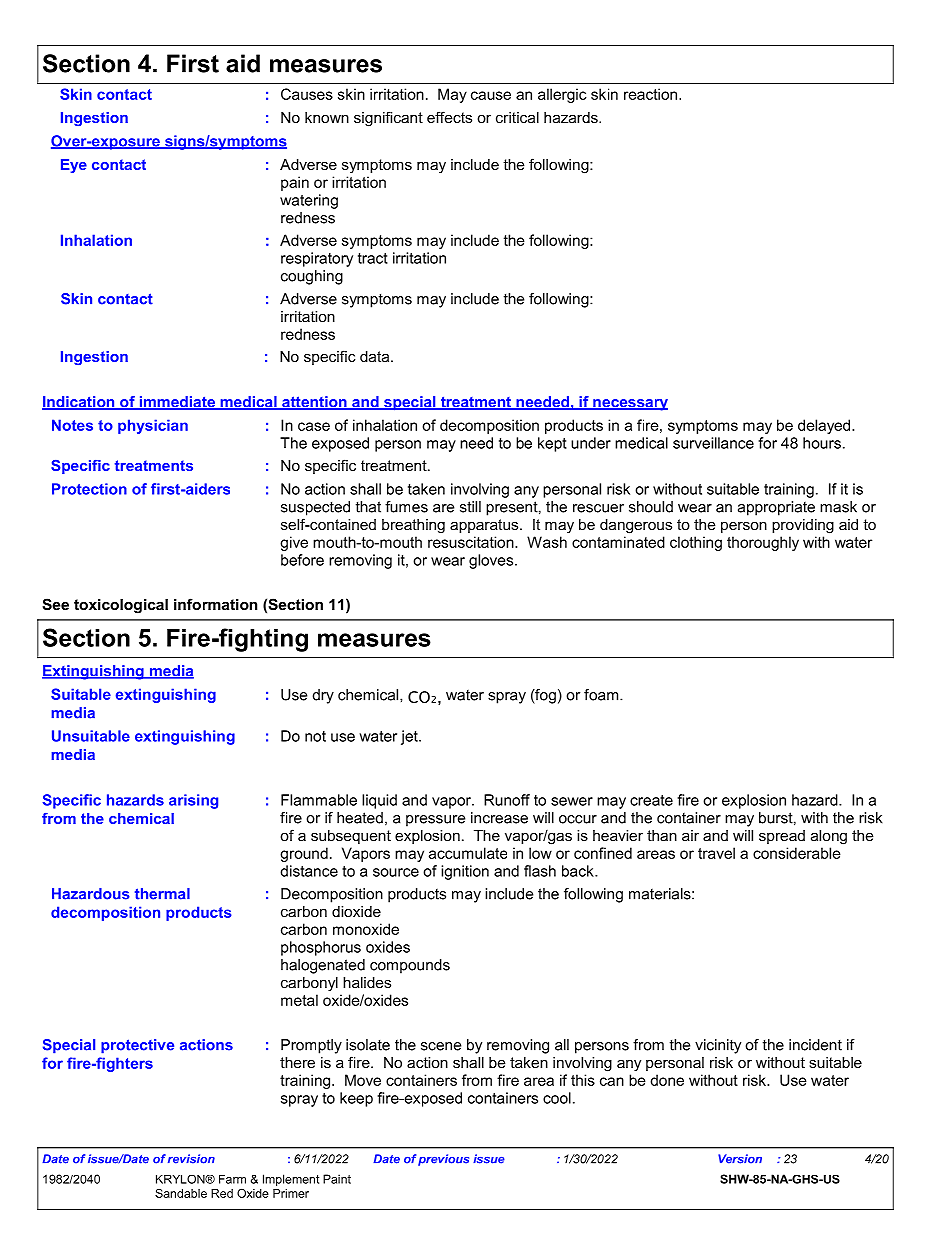 This screenshot has width=952, height=1233. I want to click on revision, so click(191, 1159).
